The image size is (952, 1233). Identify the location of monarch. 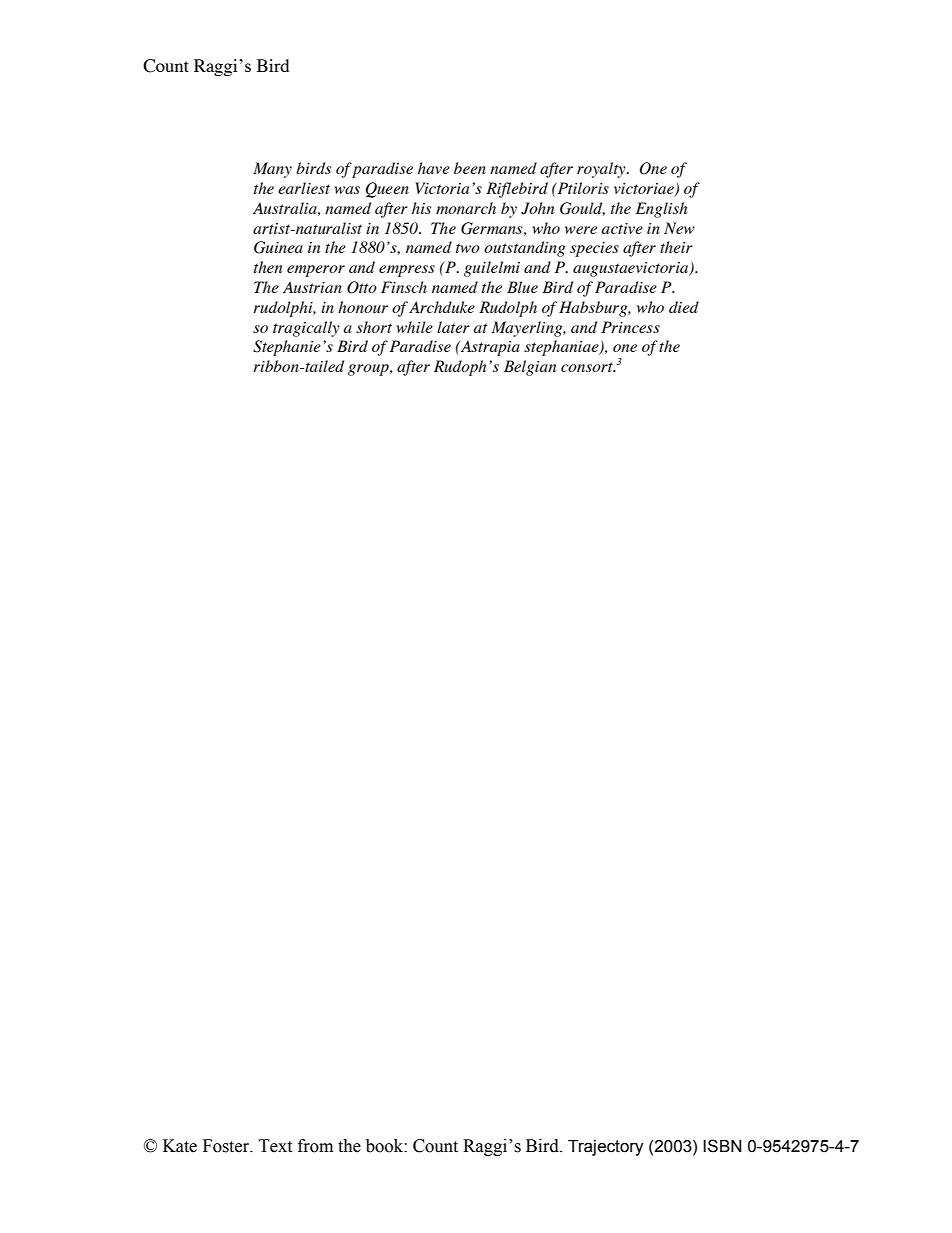
(466, 208).
